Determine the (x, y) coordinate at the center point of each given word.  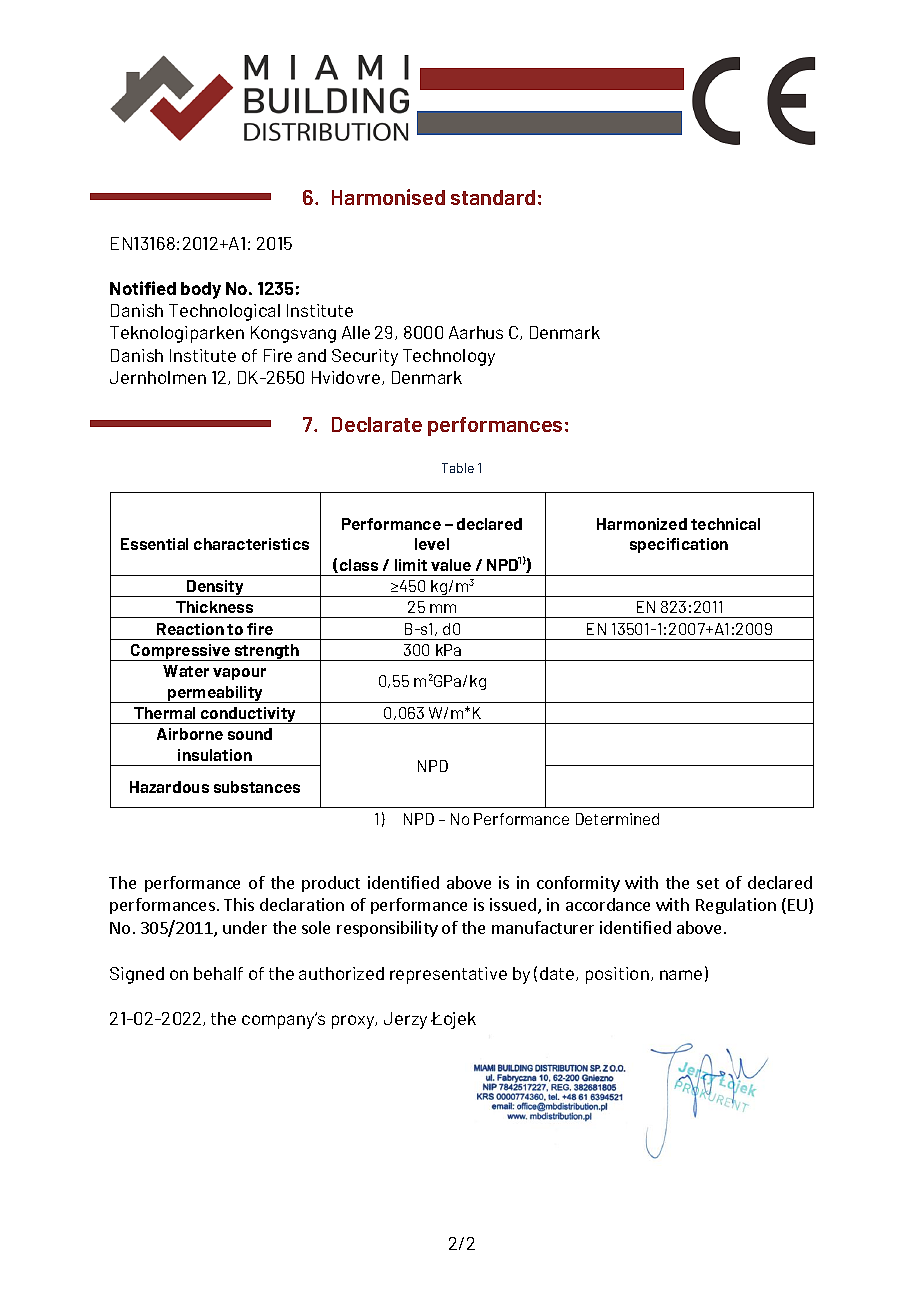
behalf (218, 973)
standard (493, 197)
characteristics (251, 544)
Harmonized (642, 524)
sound (250, 734)
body (201, 290)
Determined (617, 819)
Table (458, 468)
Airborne (190, 734)
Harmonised (388, 197)
